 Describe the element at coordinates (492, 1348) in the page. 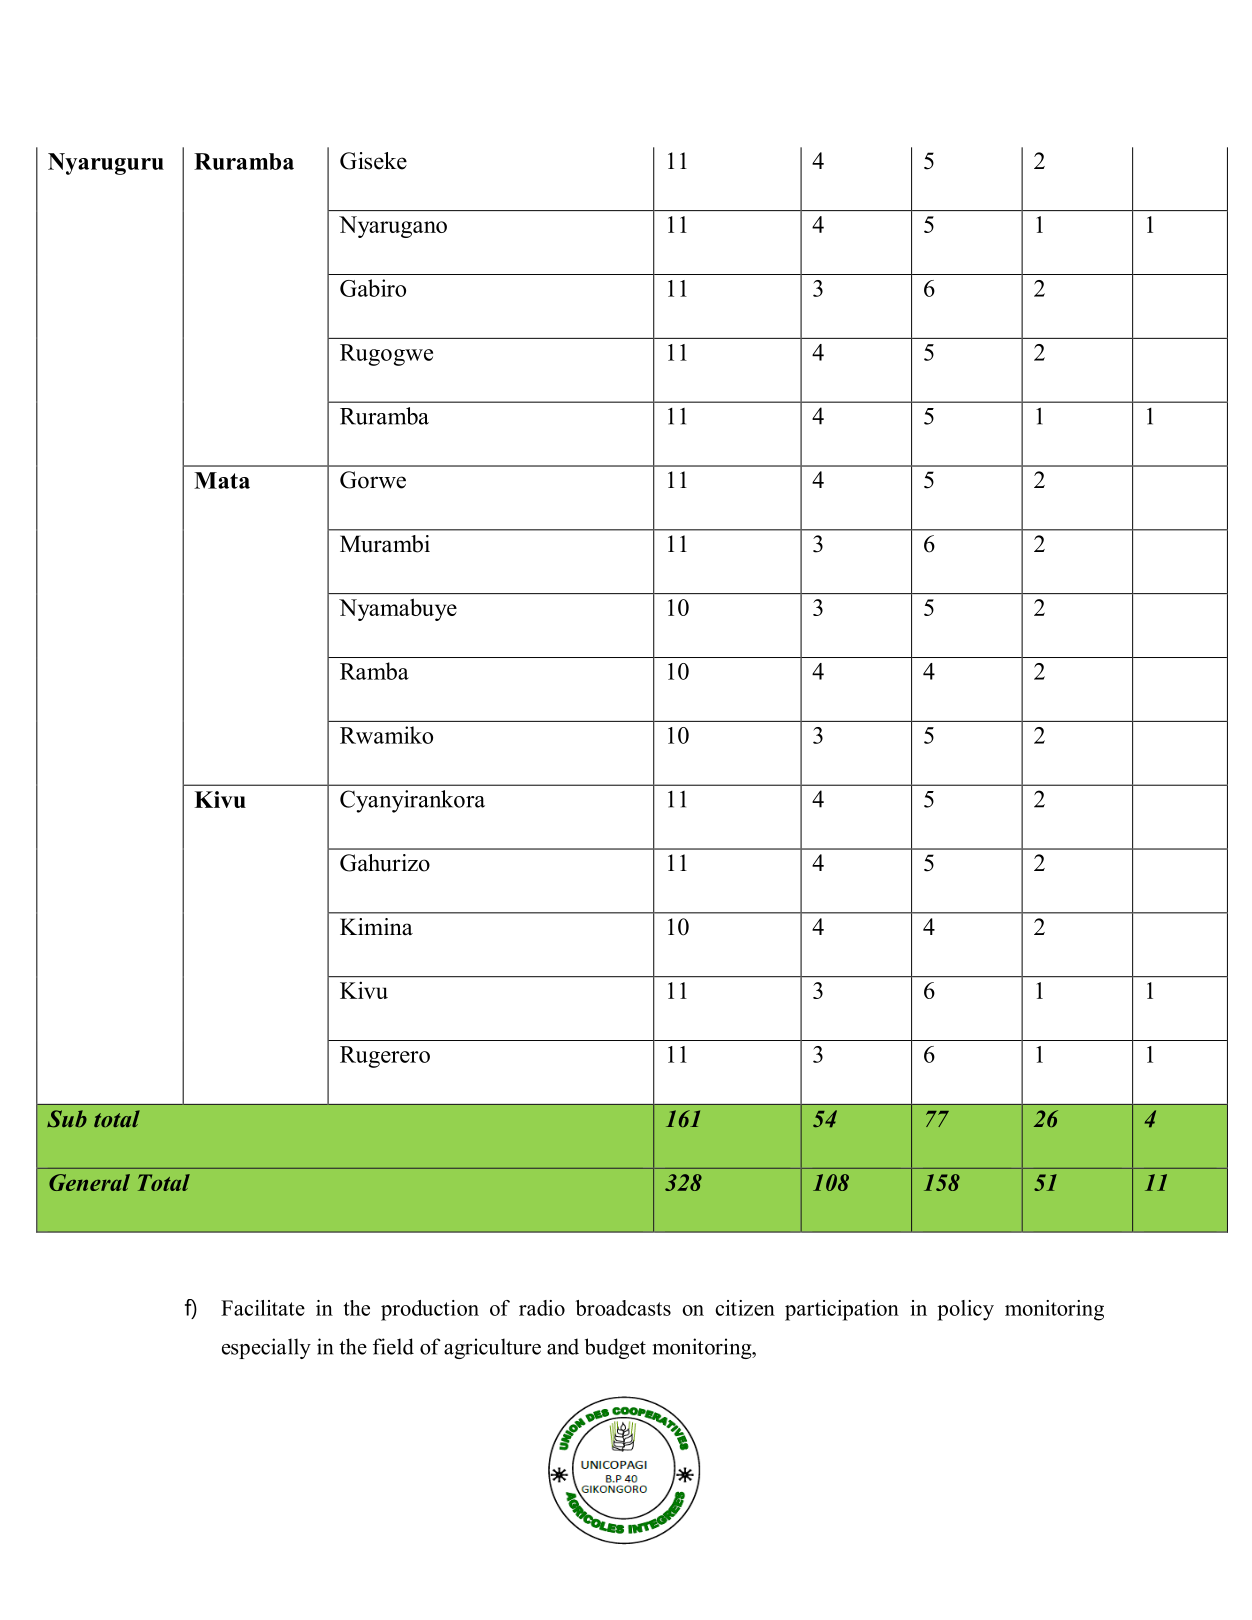

I see `agriculture` at that location.
